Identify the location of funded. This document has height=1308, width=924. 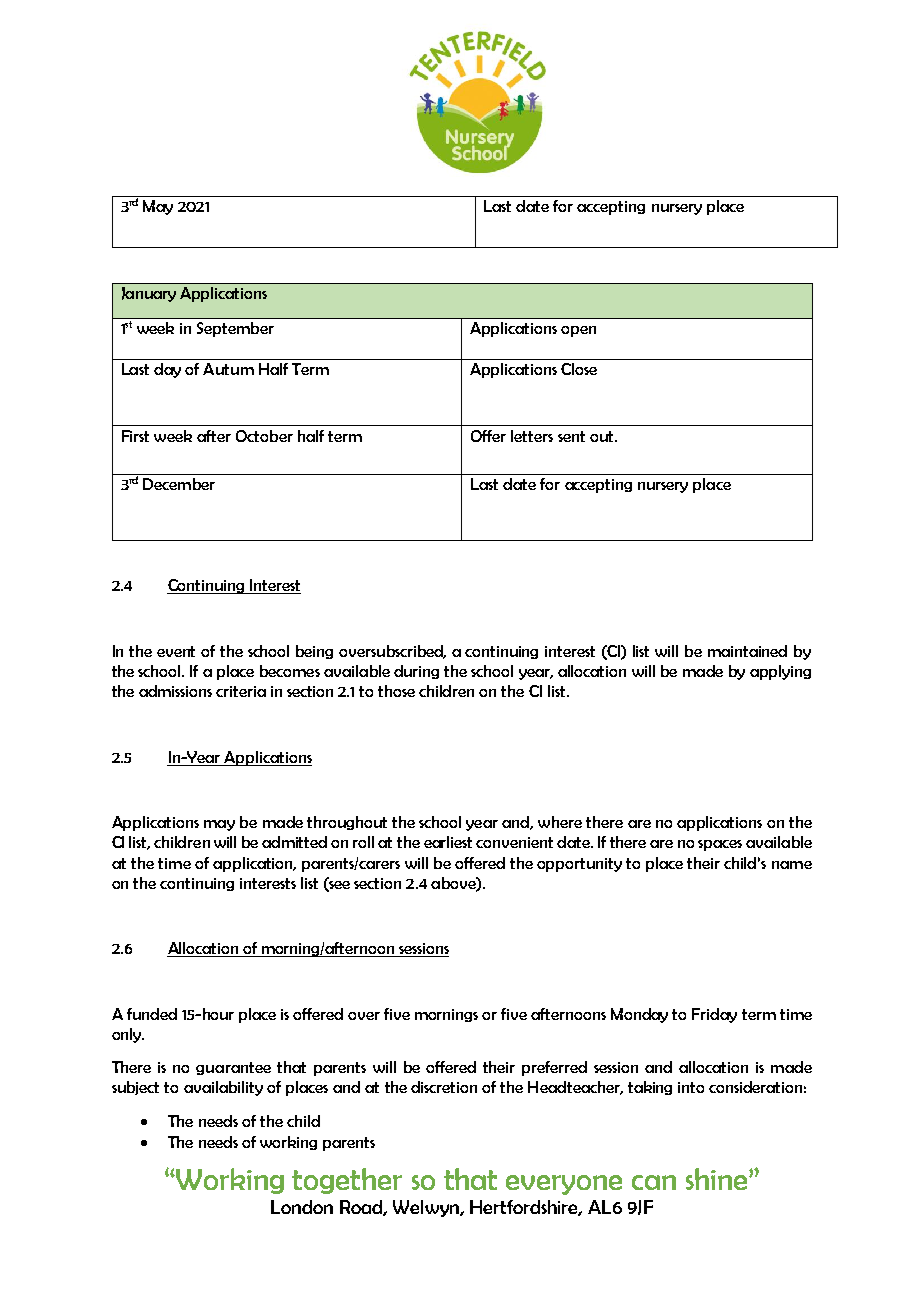
(152, 1014).
